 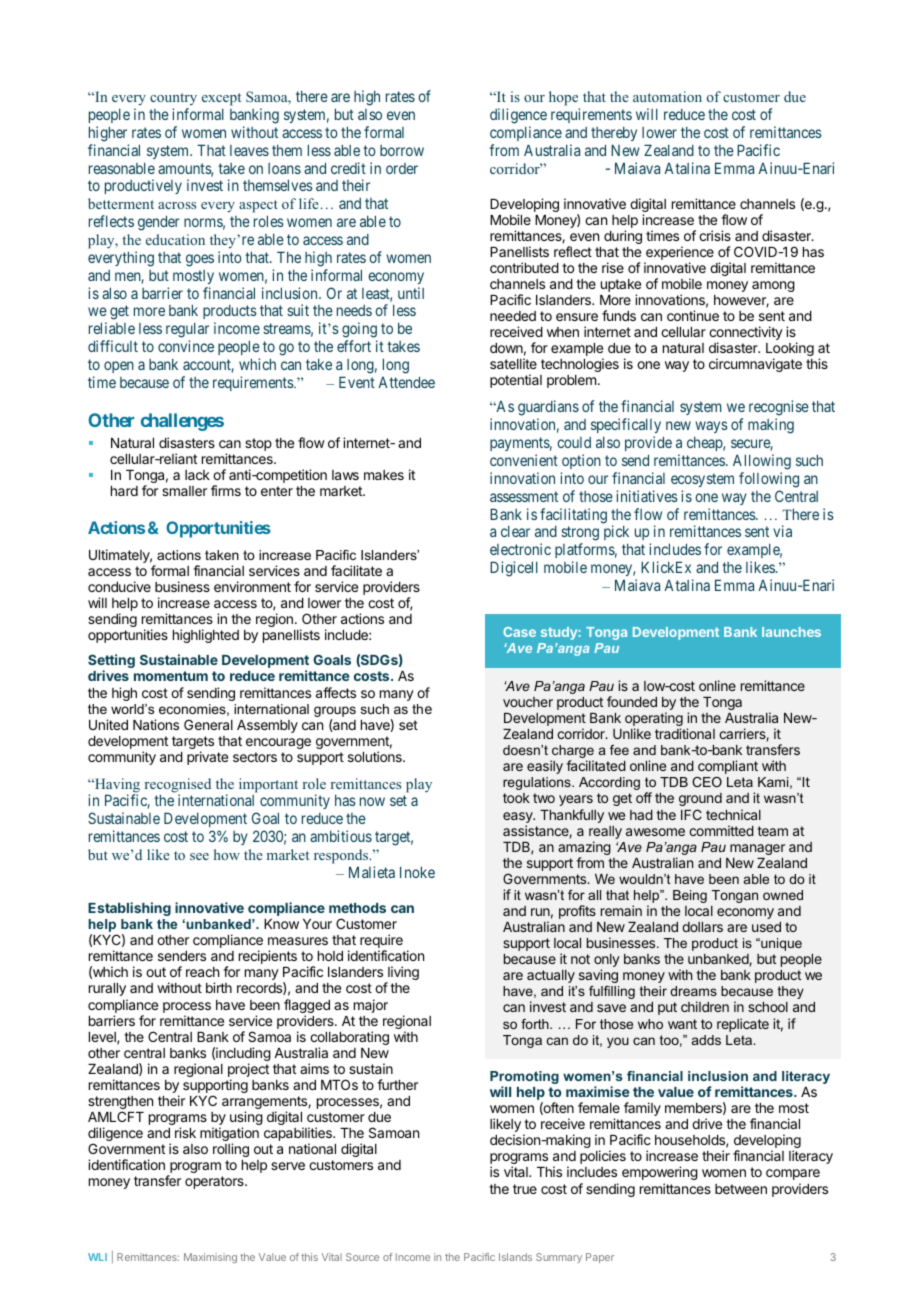 What do you see at coordinates (705, 1006) in the screenshot?
I see `children` at bounding box center [705, 1006].
